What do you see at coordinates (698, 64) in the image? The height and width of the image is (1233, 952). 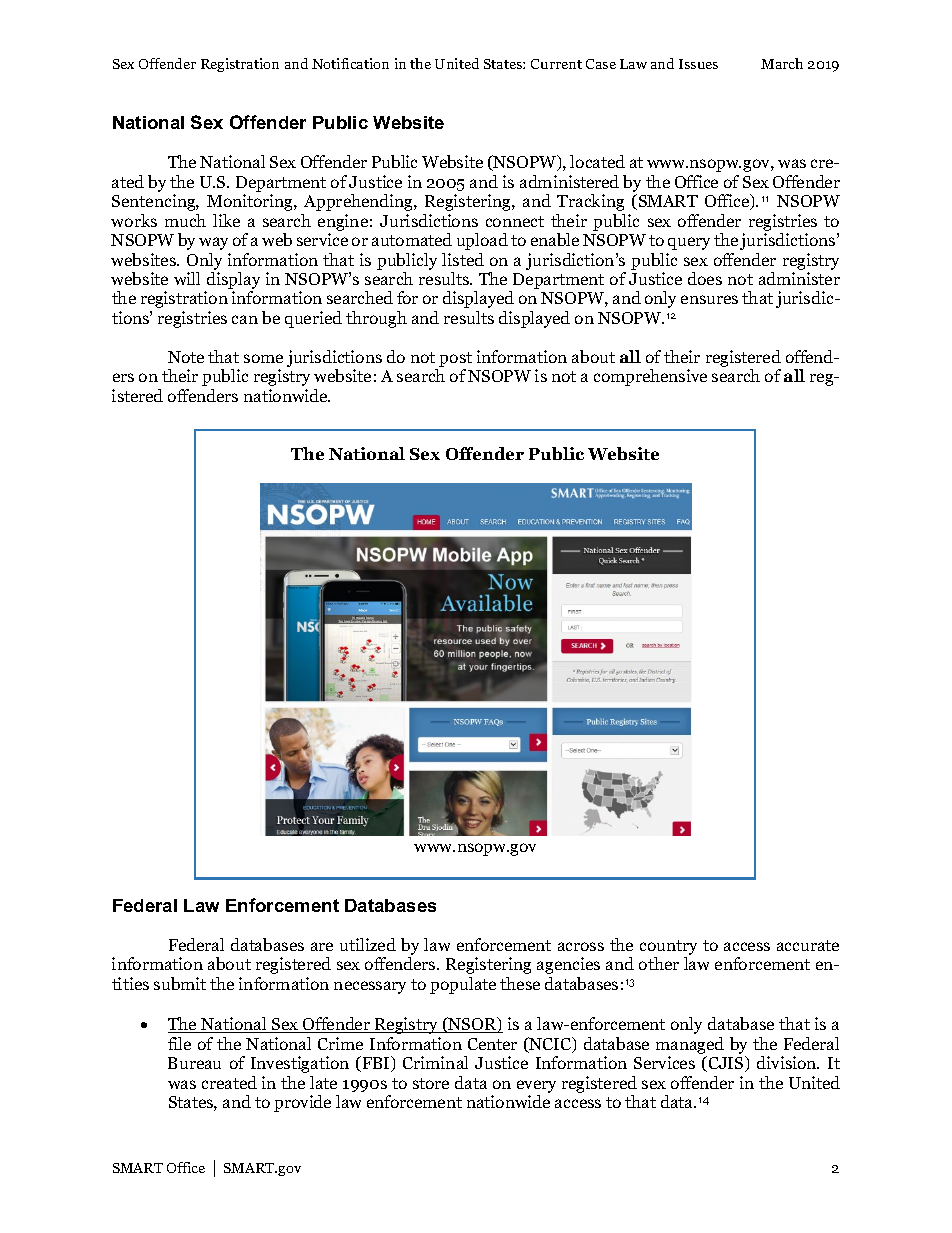 I see `Issues` at bounding box center [698, 64].
